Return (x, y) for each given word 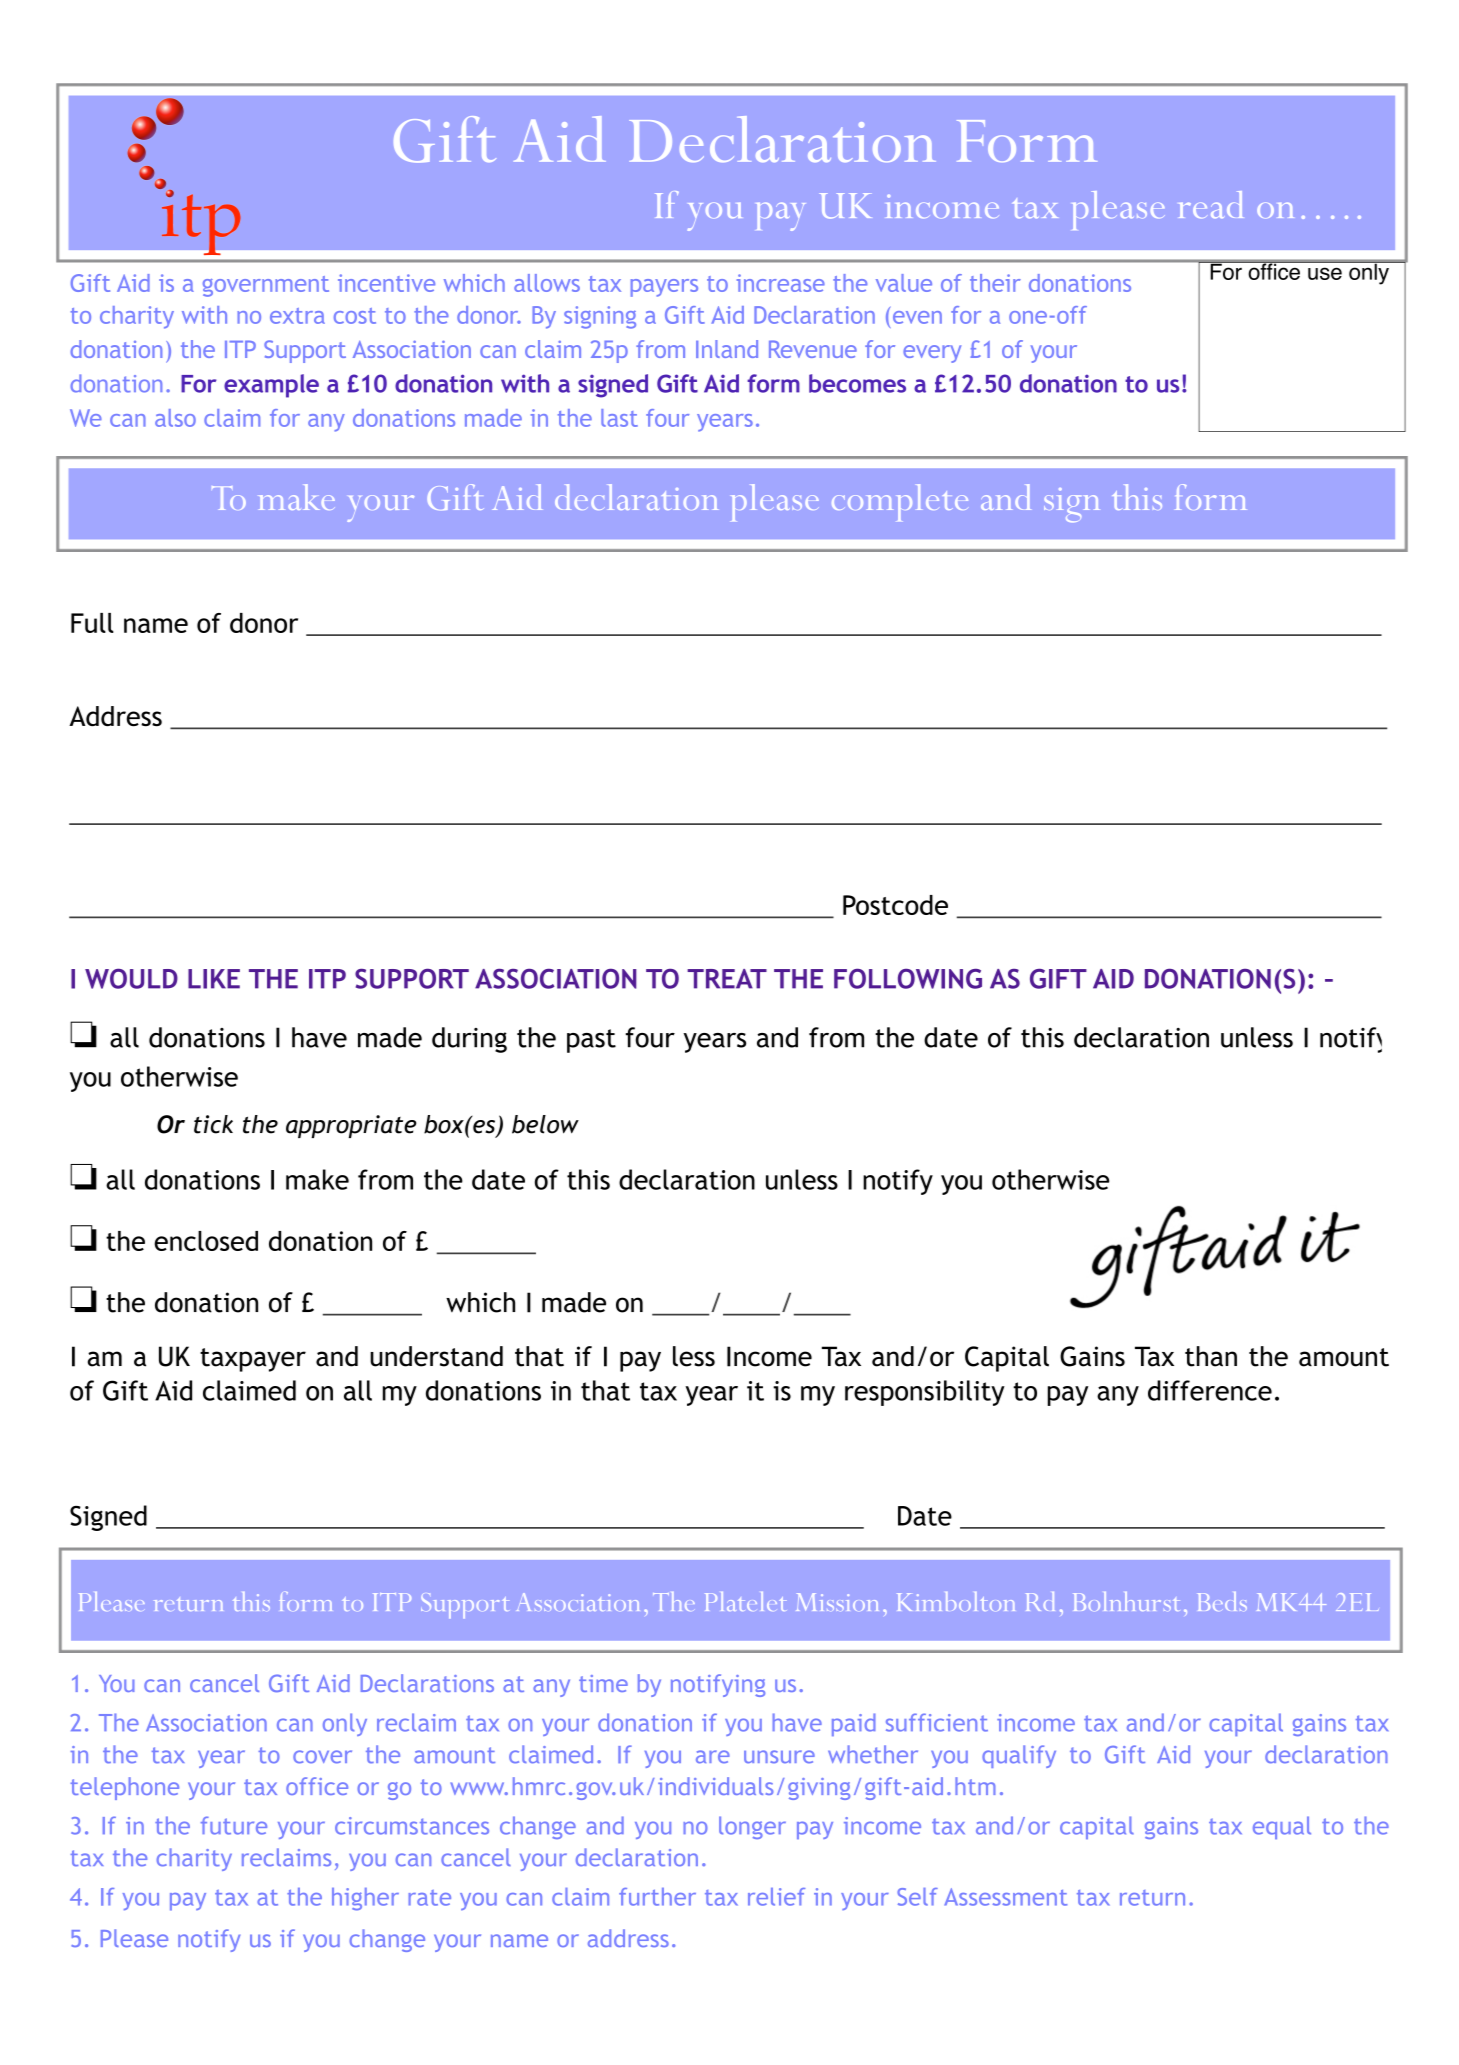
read (1211, 204)
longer (752, 1827)
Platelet (744, 1601)
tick (213, 1124)
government (266, 286)
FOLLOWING (908, 979)
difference (1210, 1390)
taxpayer (253, 1360)
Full (92, 623)
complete (900, 502)
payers (664, 288)
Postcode (895, 905)
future (234, 1825)
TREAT (727, 979)
